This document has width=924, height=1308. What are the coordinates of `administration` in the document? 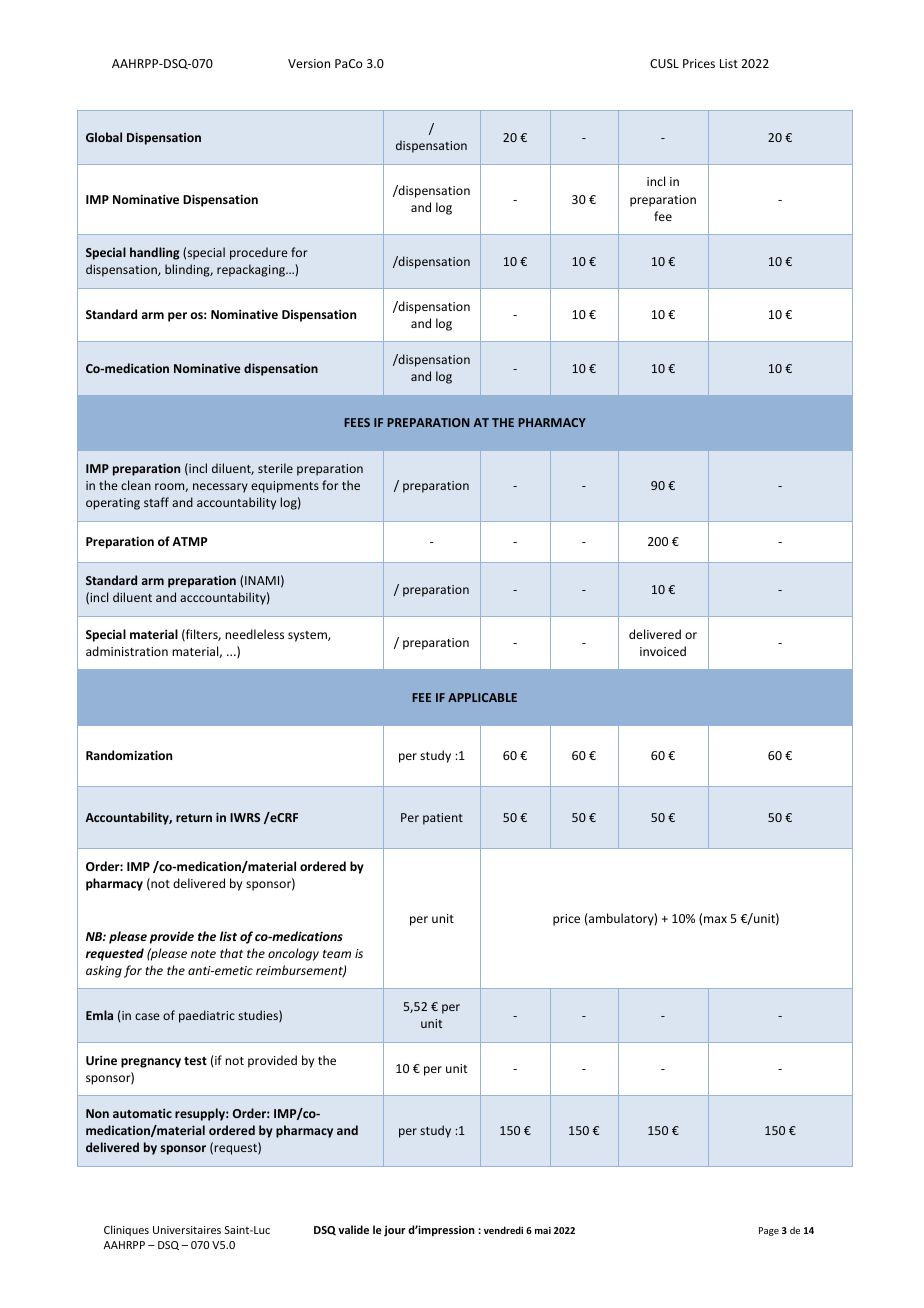 It's located at (127, 651).
